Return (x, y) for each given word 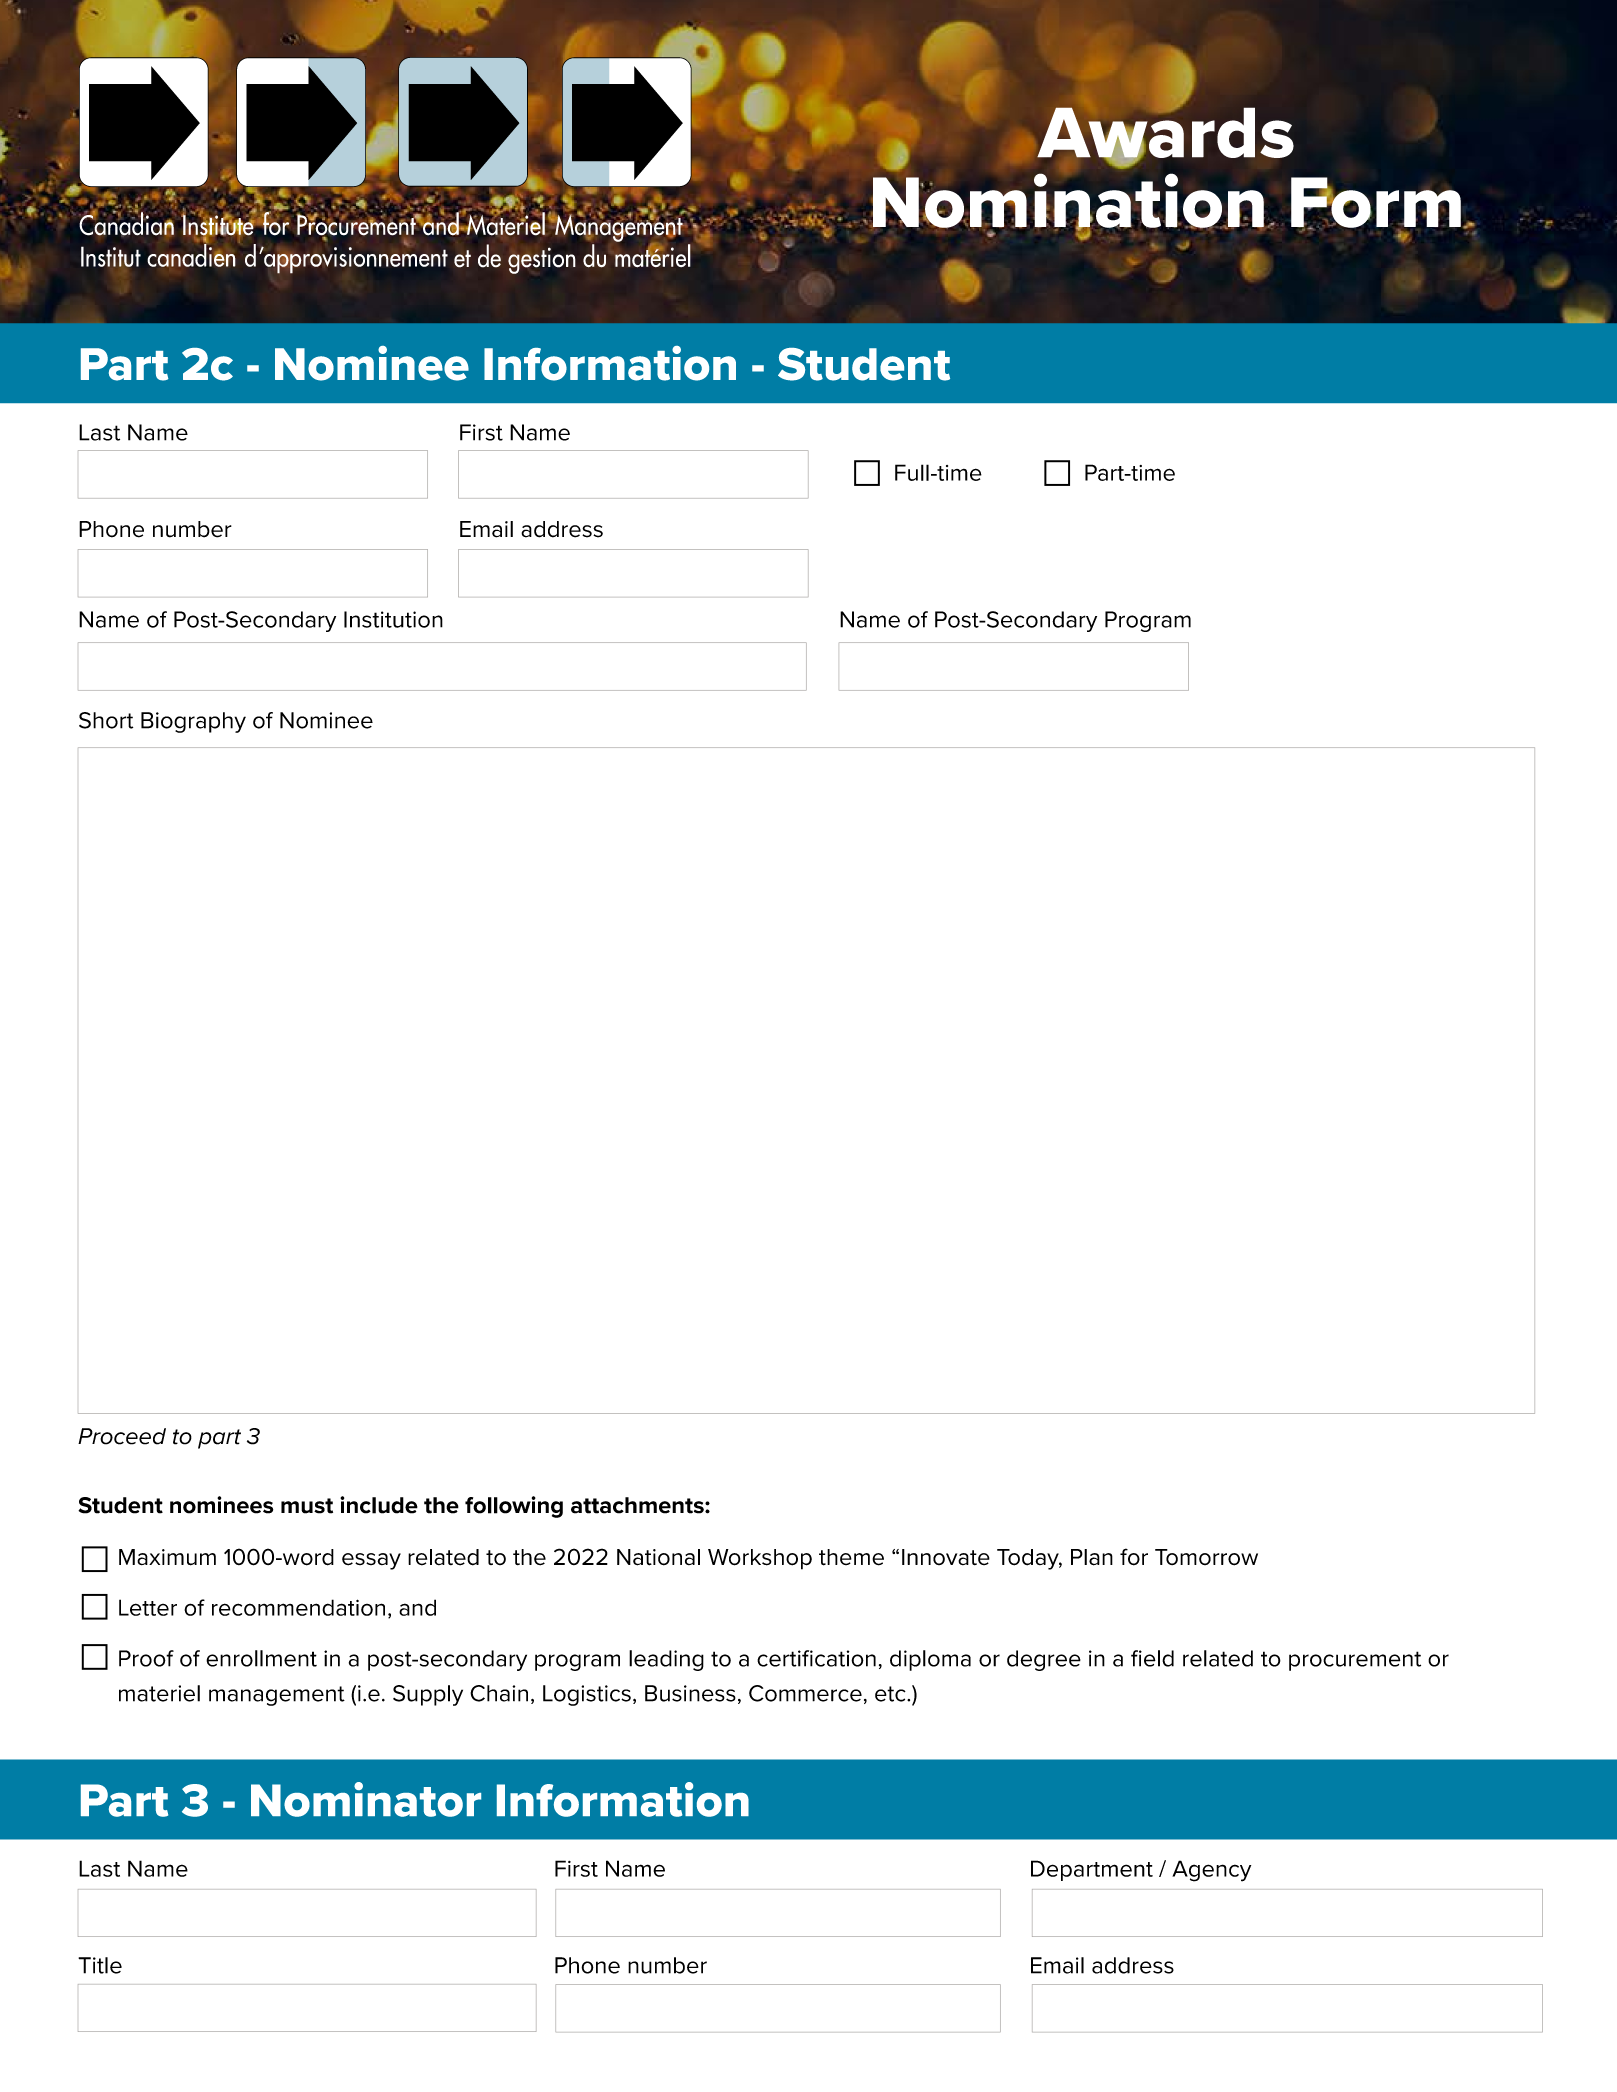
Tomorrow (1206, 1557)
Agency (1211, 1871)
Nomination (1068, 201)
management (277, 1696)
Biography (193, 722)
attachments (638, 1505)
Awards (1165, 132)
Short (106, 720)
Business (690, 1693)
